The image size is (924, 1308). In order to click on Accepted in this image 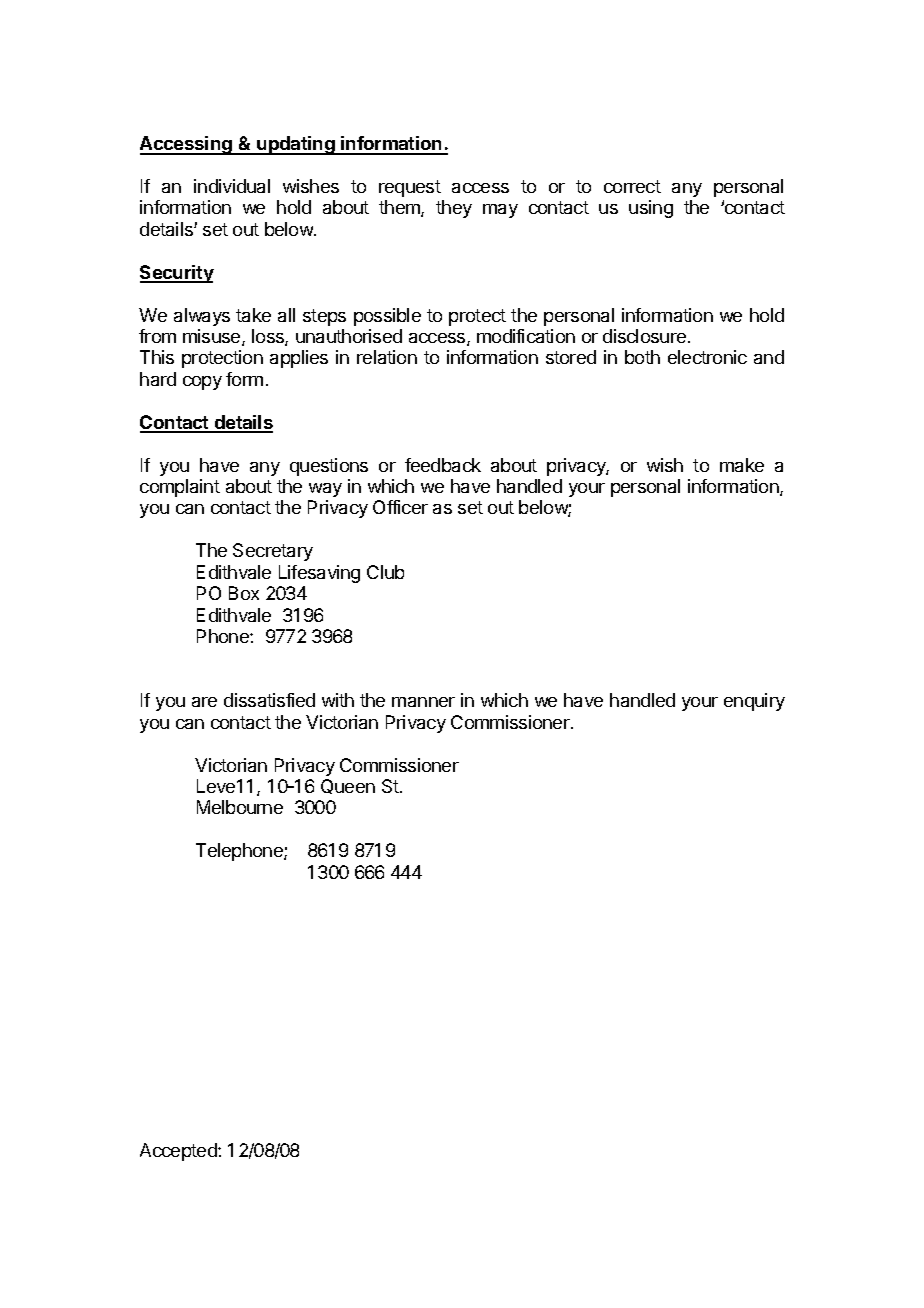, I will do `click(179, 1152)`.
